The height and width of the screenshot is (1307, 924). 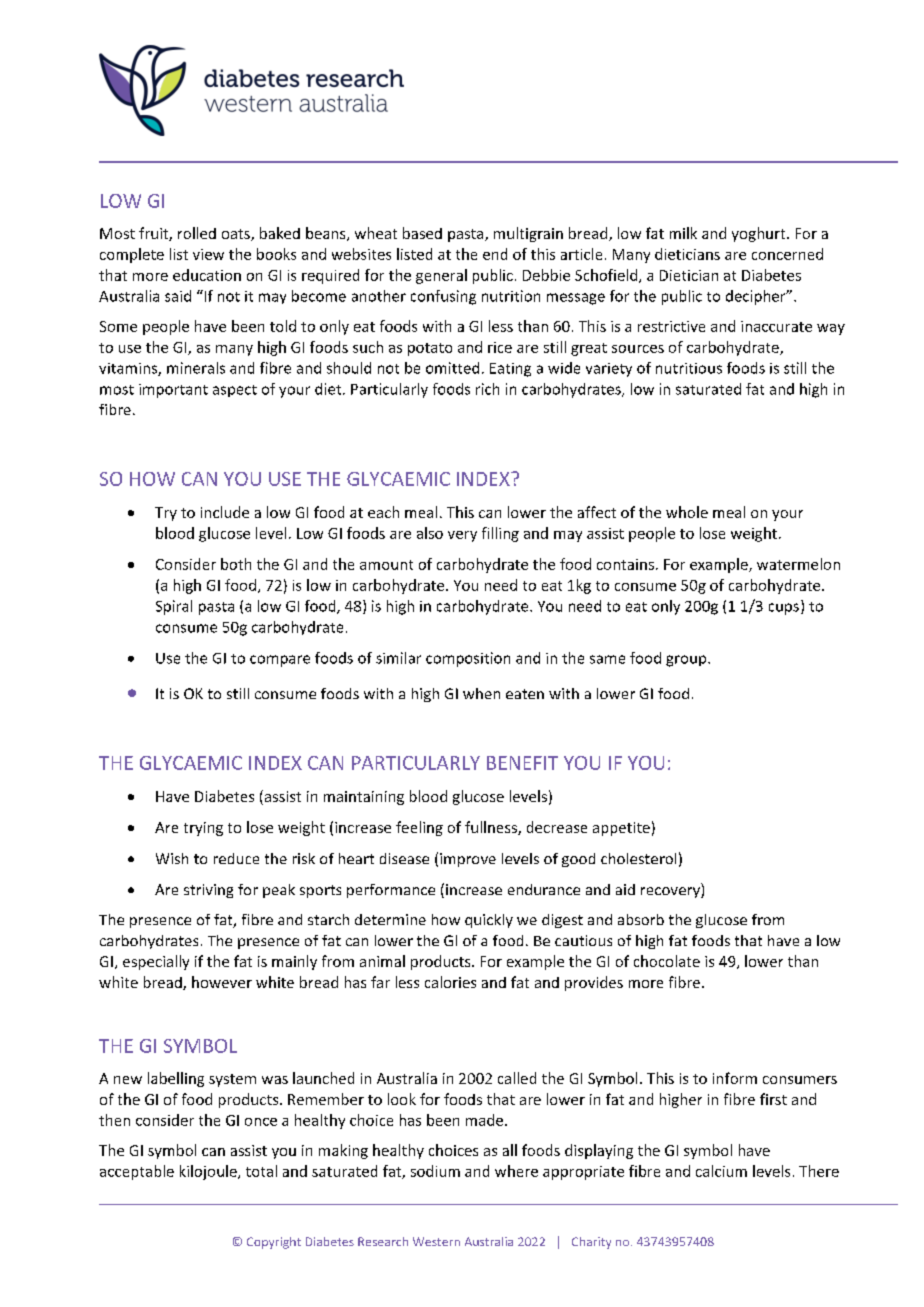 What do you see at coordinates (208, 891) in the screenshot?
I see `striving` at bounding box center [208, 891].
